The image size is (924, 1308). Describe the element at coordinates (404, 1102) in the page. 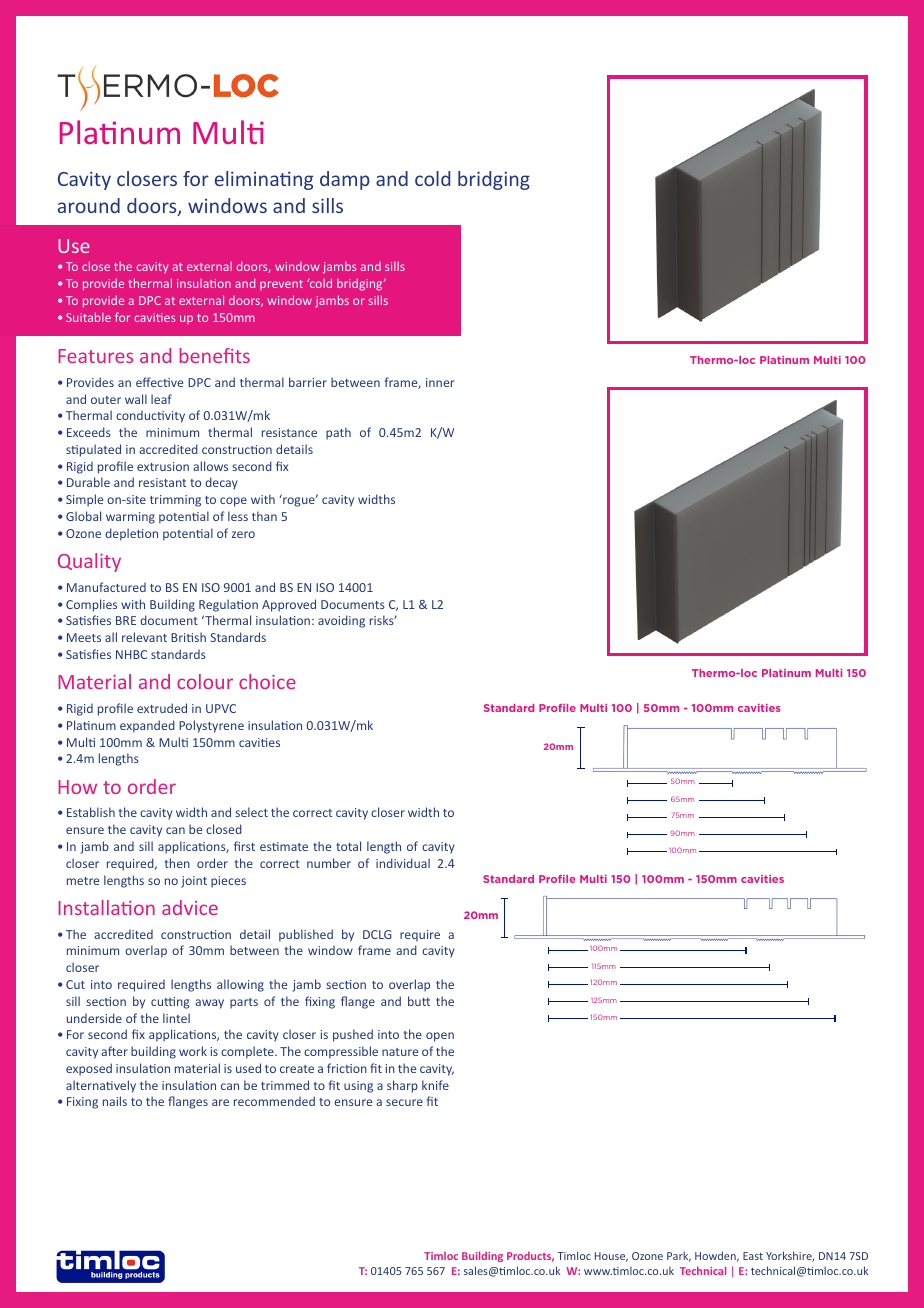

I see `secure` at that location.
